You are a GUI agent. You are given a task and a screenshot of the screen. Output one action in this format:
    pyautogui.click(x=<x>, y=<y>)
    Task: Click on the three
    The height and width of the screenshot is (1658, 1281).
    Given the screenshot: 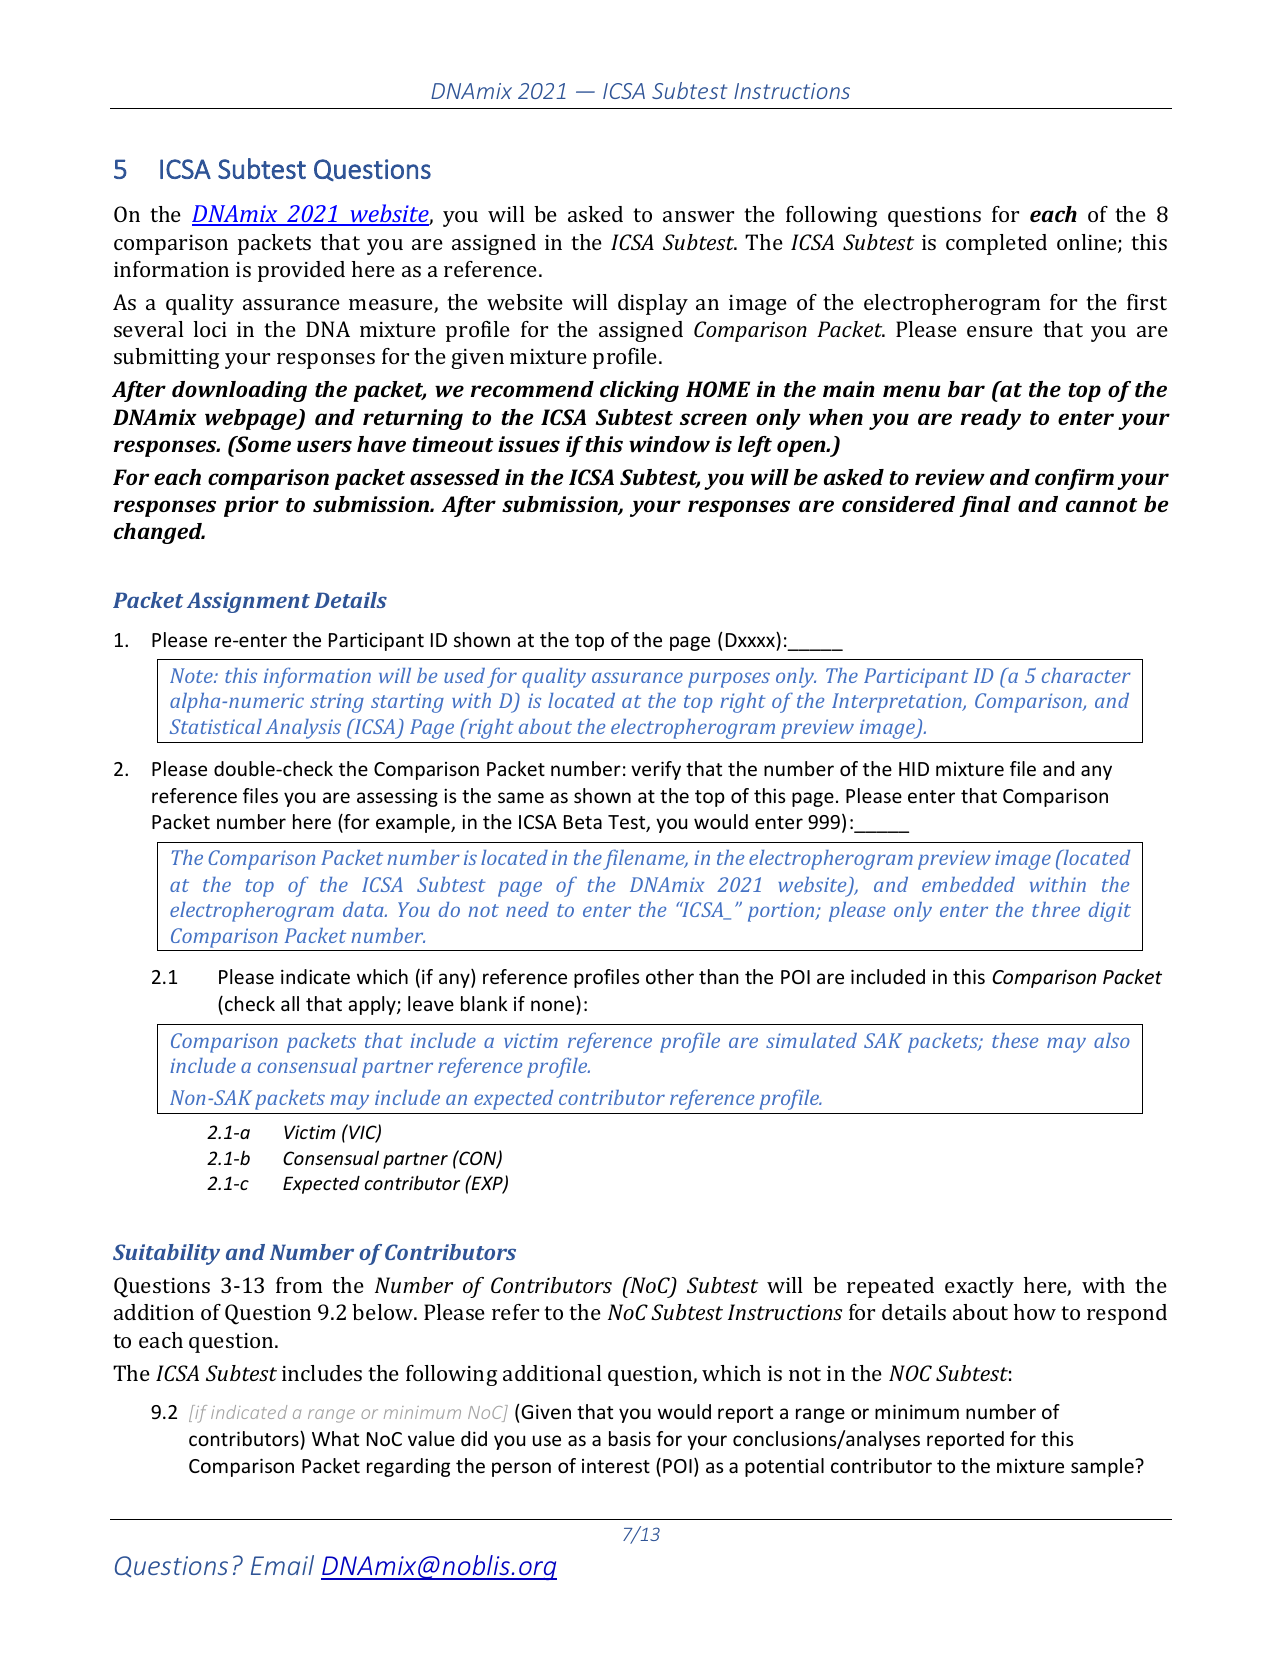 What is the action you would take?
    pyautogui.click(x=1056, y=909)
